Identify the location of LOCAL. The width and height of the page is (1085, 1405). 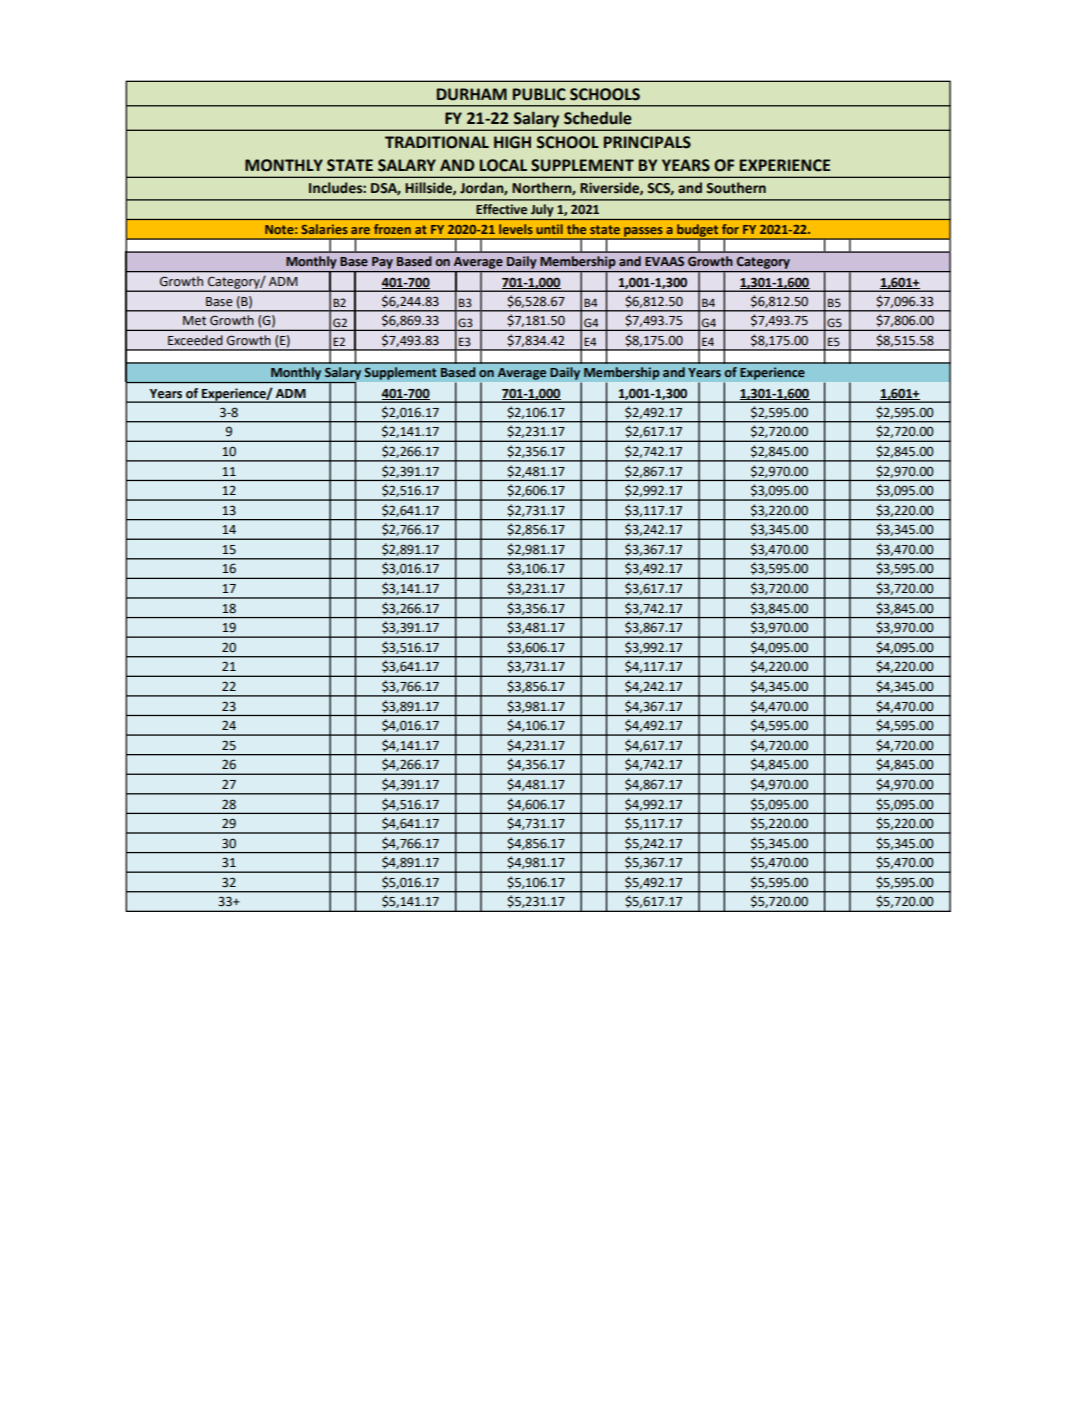
(503, 165).
